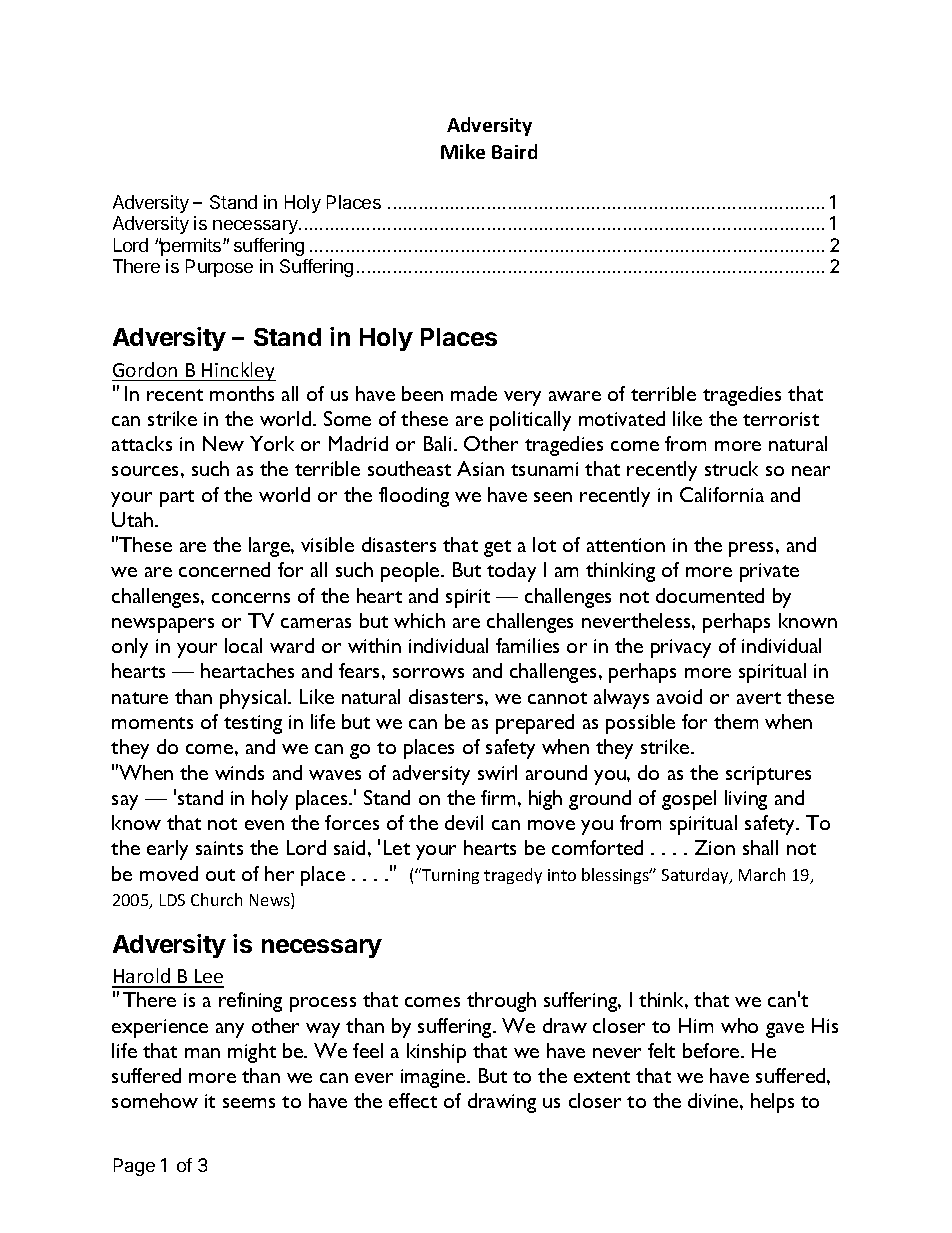 This screenshot has height=1233, width=952. I want to click on avert, so click(759, 698).
